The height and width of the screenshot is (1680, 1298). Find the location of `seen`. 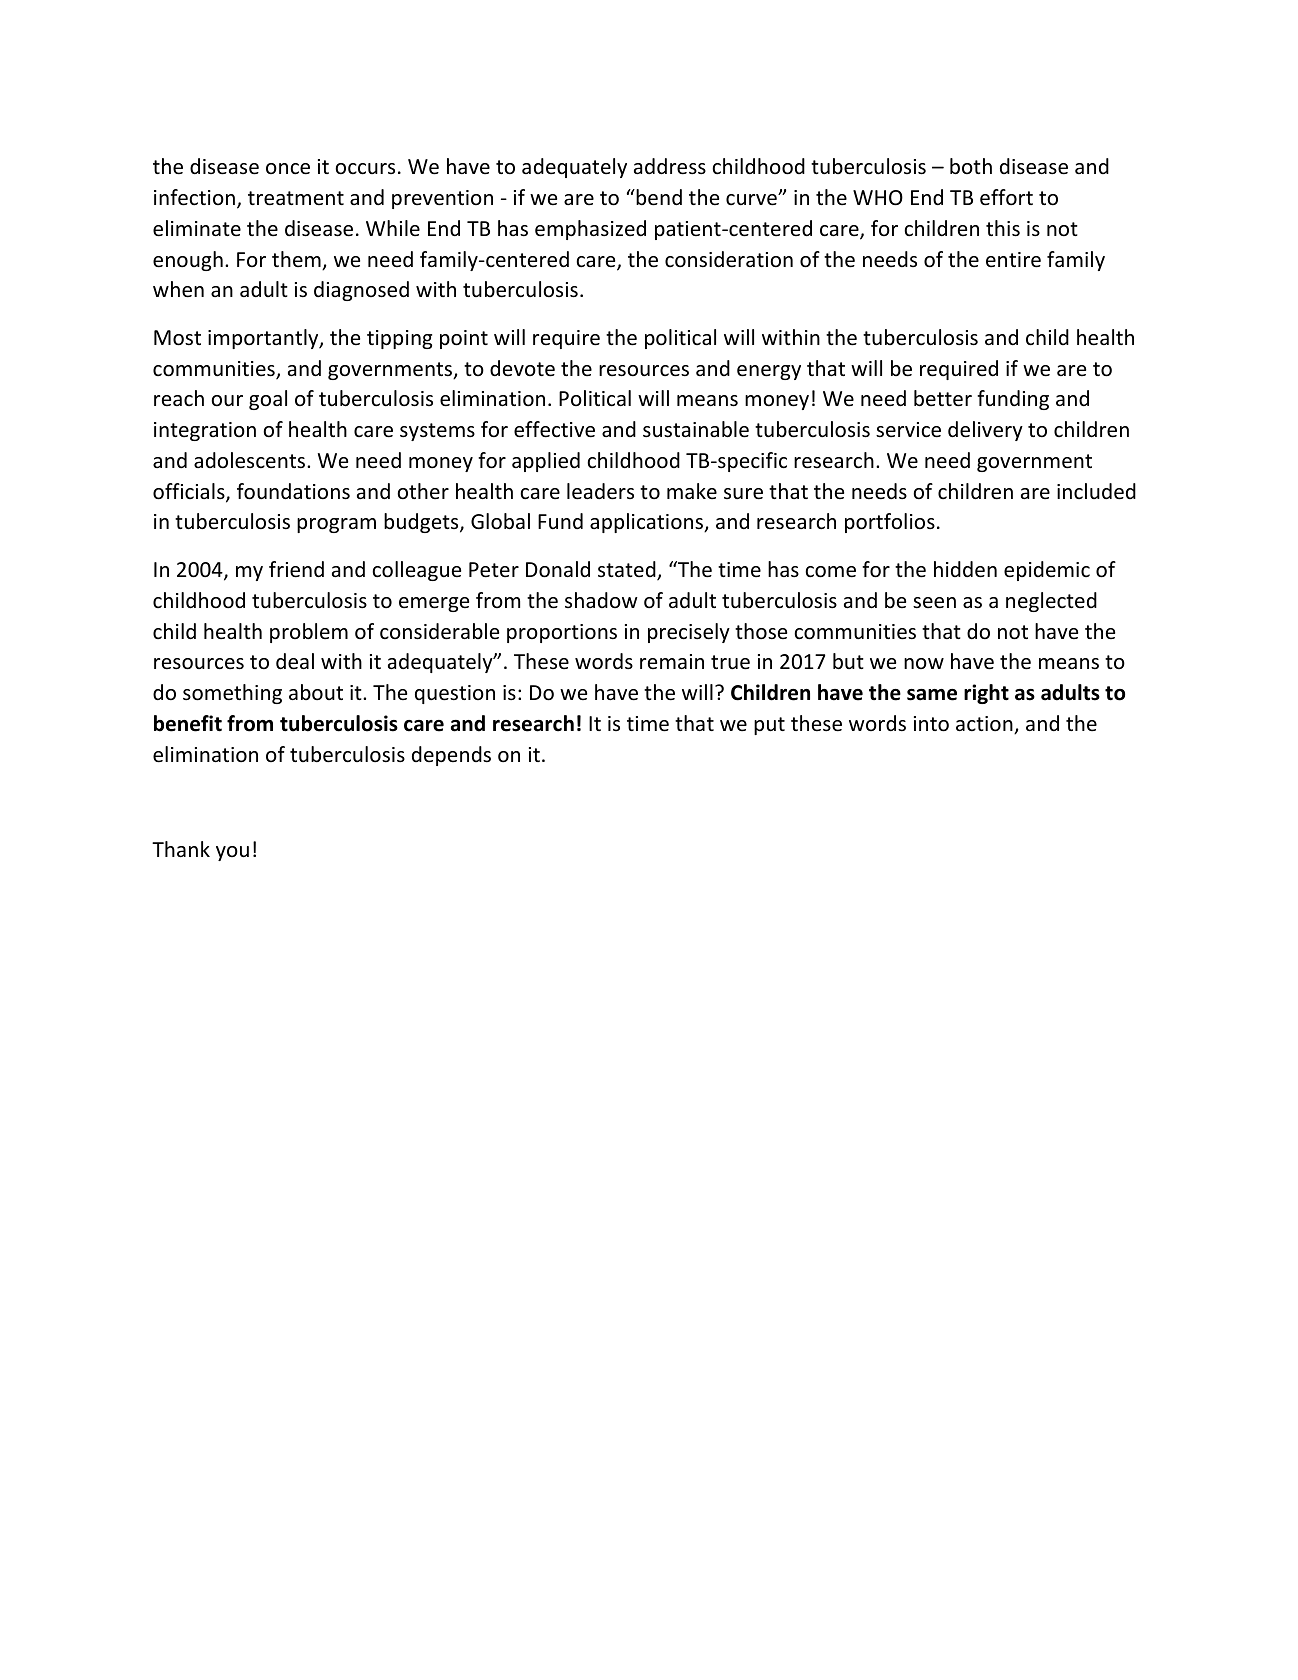

seen is located at coordinates (934, 603).
